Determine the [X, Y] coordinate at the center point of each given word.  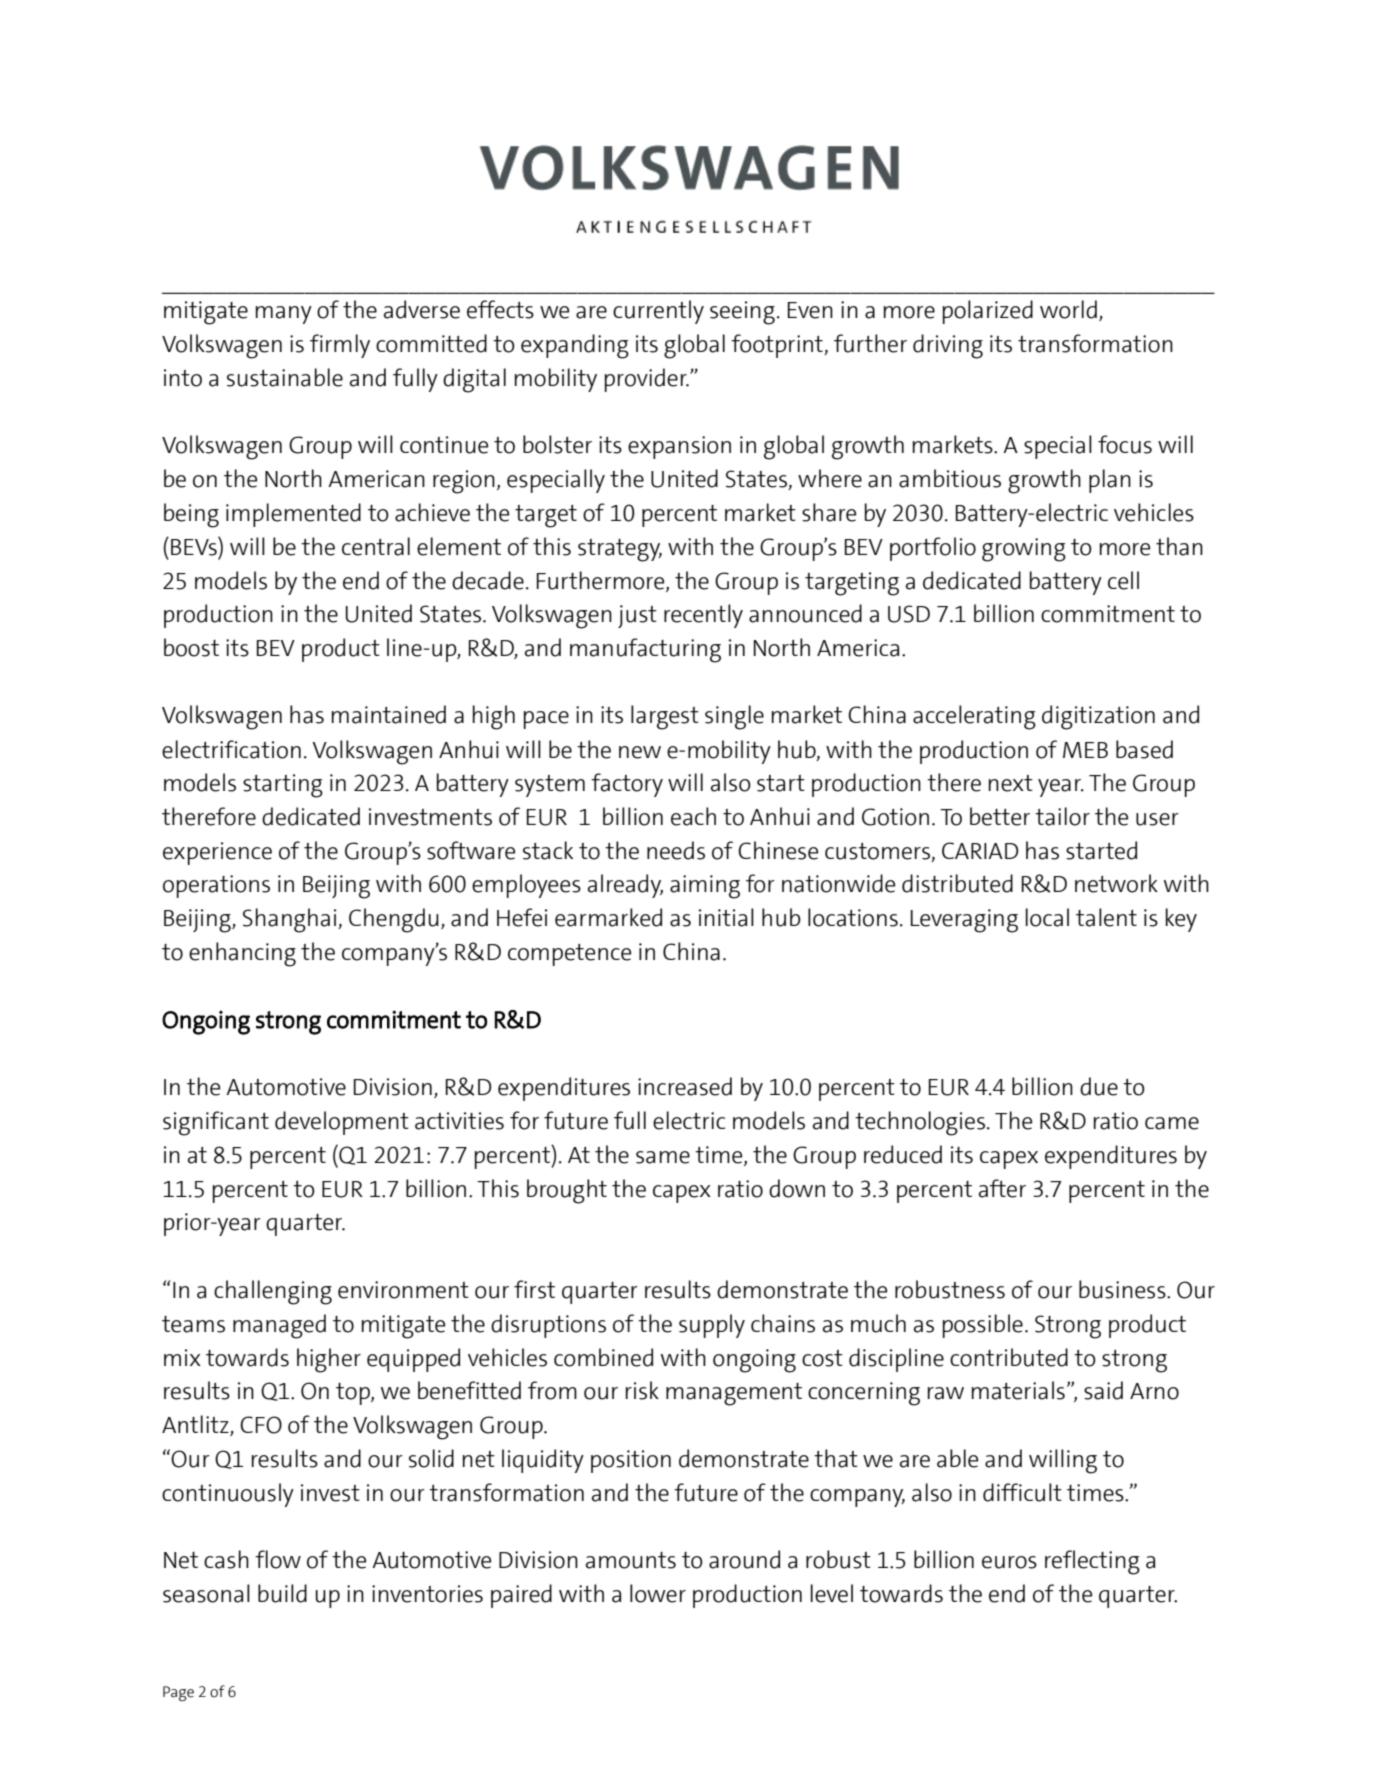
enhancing [242, 954]
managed [279, 1326]
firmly [340, 346]
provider [647, 380]
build [282, 1593]
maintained [389, 714]
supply [712, 1326]
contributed [1009, 1357]
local [1047, 917]
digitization [1098, 717]
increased [685, 1086]
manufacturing [645, 650]
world [1068, 309]
